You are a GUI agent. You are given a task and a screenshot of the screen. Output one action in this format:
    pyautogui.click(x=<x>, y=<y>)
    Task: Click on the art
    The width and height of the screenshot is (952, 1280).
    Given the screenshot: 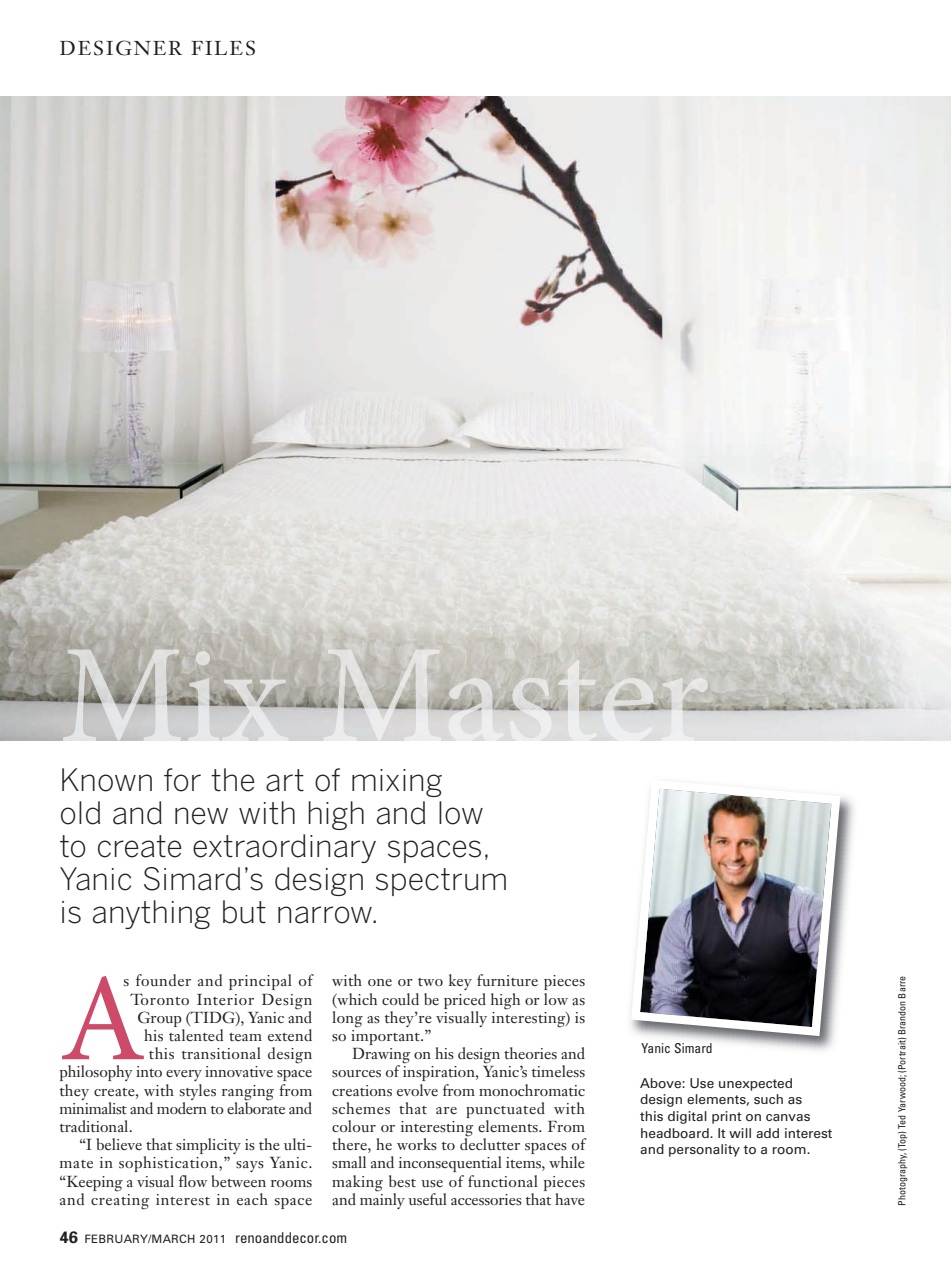 What is the action you would take?
    pyautogui.click(x=285, y=780)
